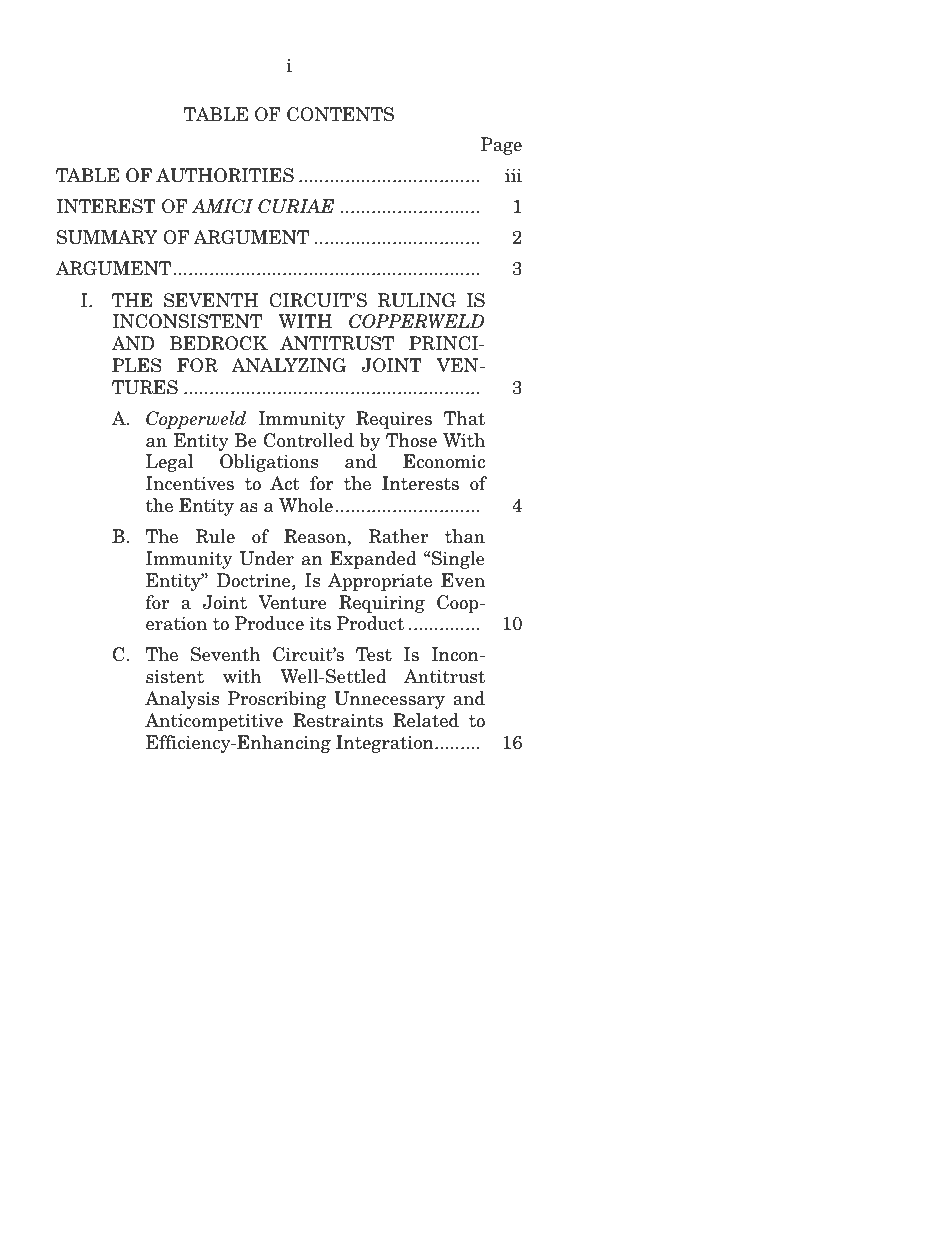 This image has width=952, height=1233. What do you see at coordinates (215, 536) in the image?
I see `Rule` at bounding box center [215, 536].
